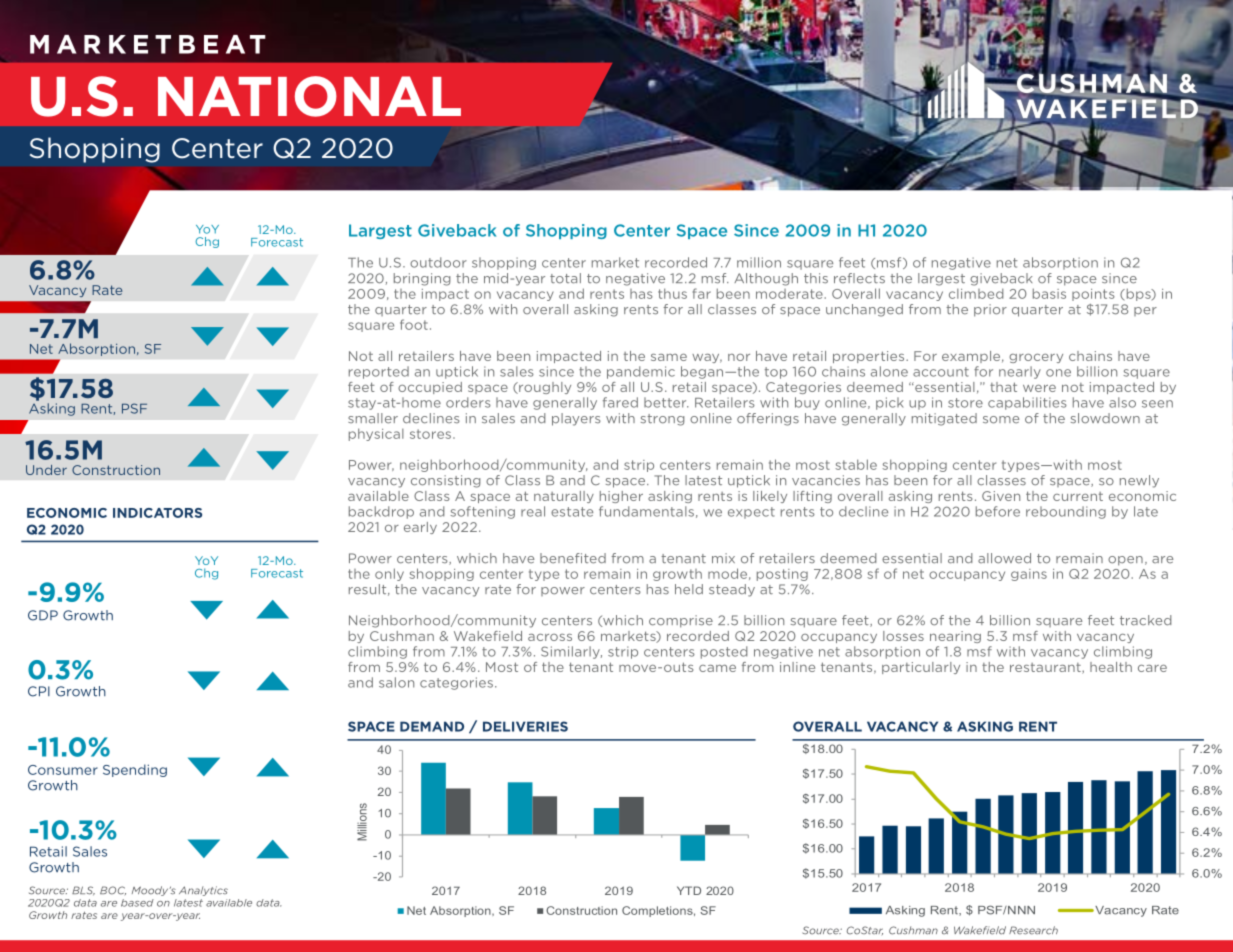  I want to click on CPI, so click(39, 691).
